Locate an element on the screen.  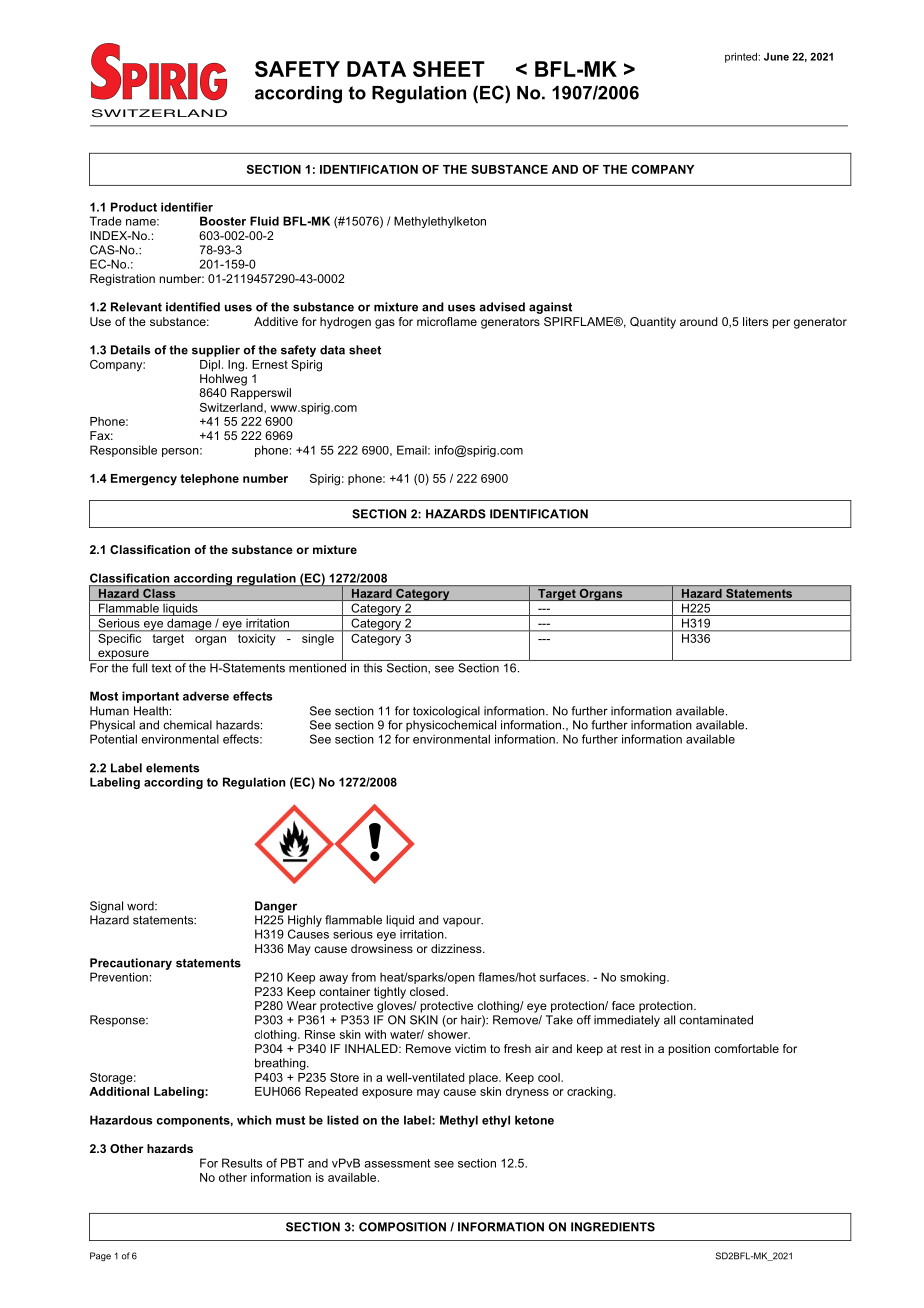
dizziness is located at coordinates (457, 948).
